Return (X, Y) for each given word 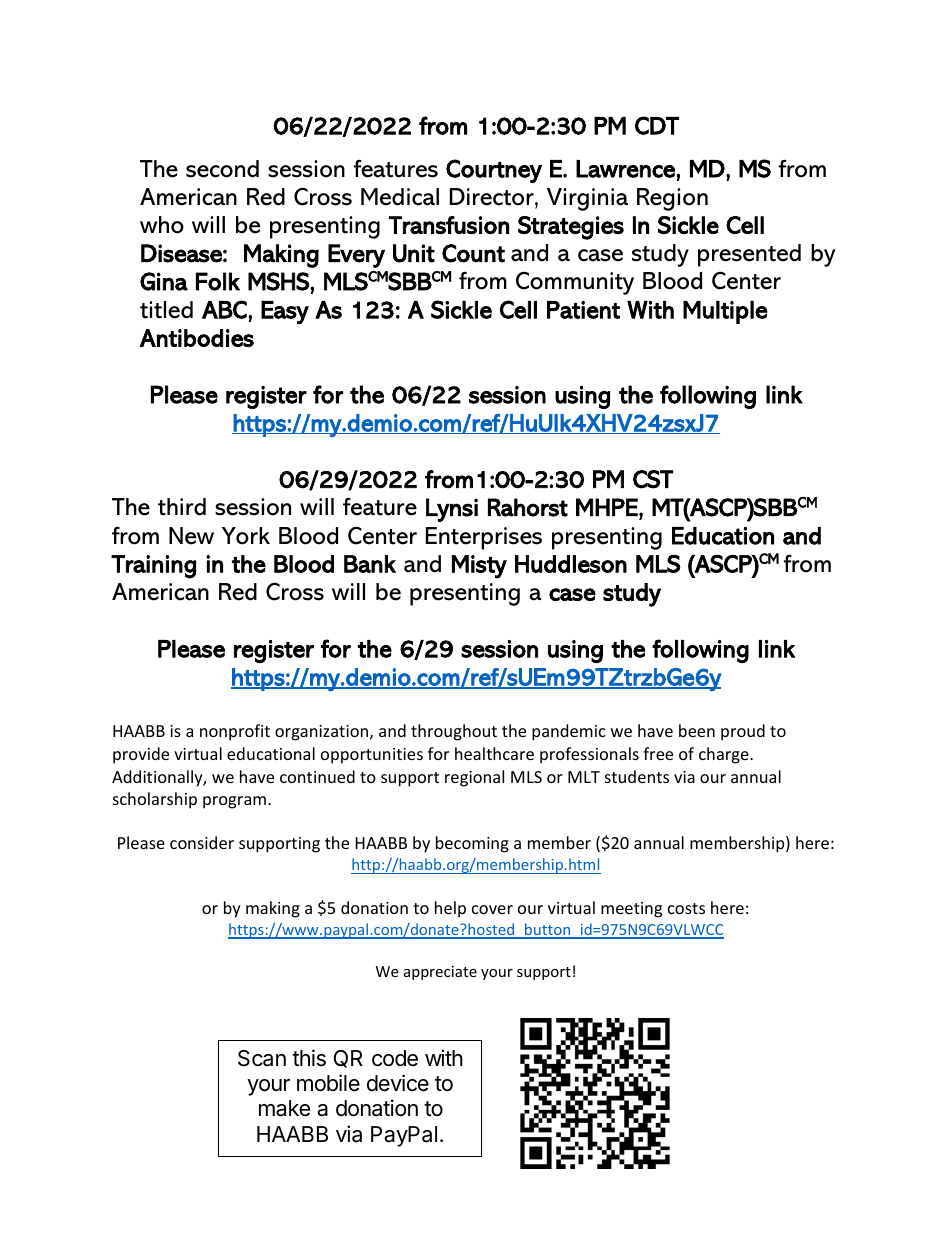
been (697, 730)
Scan (262, 1058)
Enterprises (484, 538)
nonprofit (235, 732)
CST (653, 479)
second (222, 169)
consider (202, 842)
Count (473, 253)
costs (686, 908)
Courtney (494, 171)
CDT (657, 125)
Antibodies (197, 338)
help (450, 909)
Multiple (725, 312)
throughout (454, 732)
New (191, 536)
